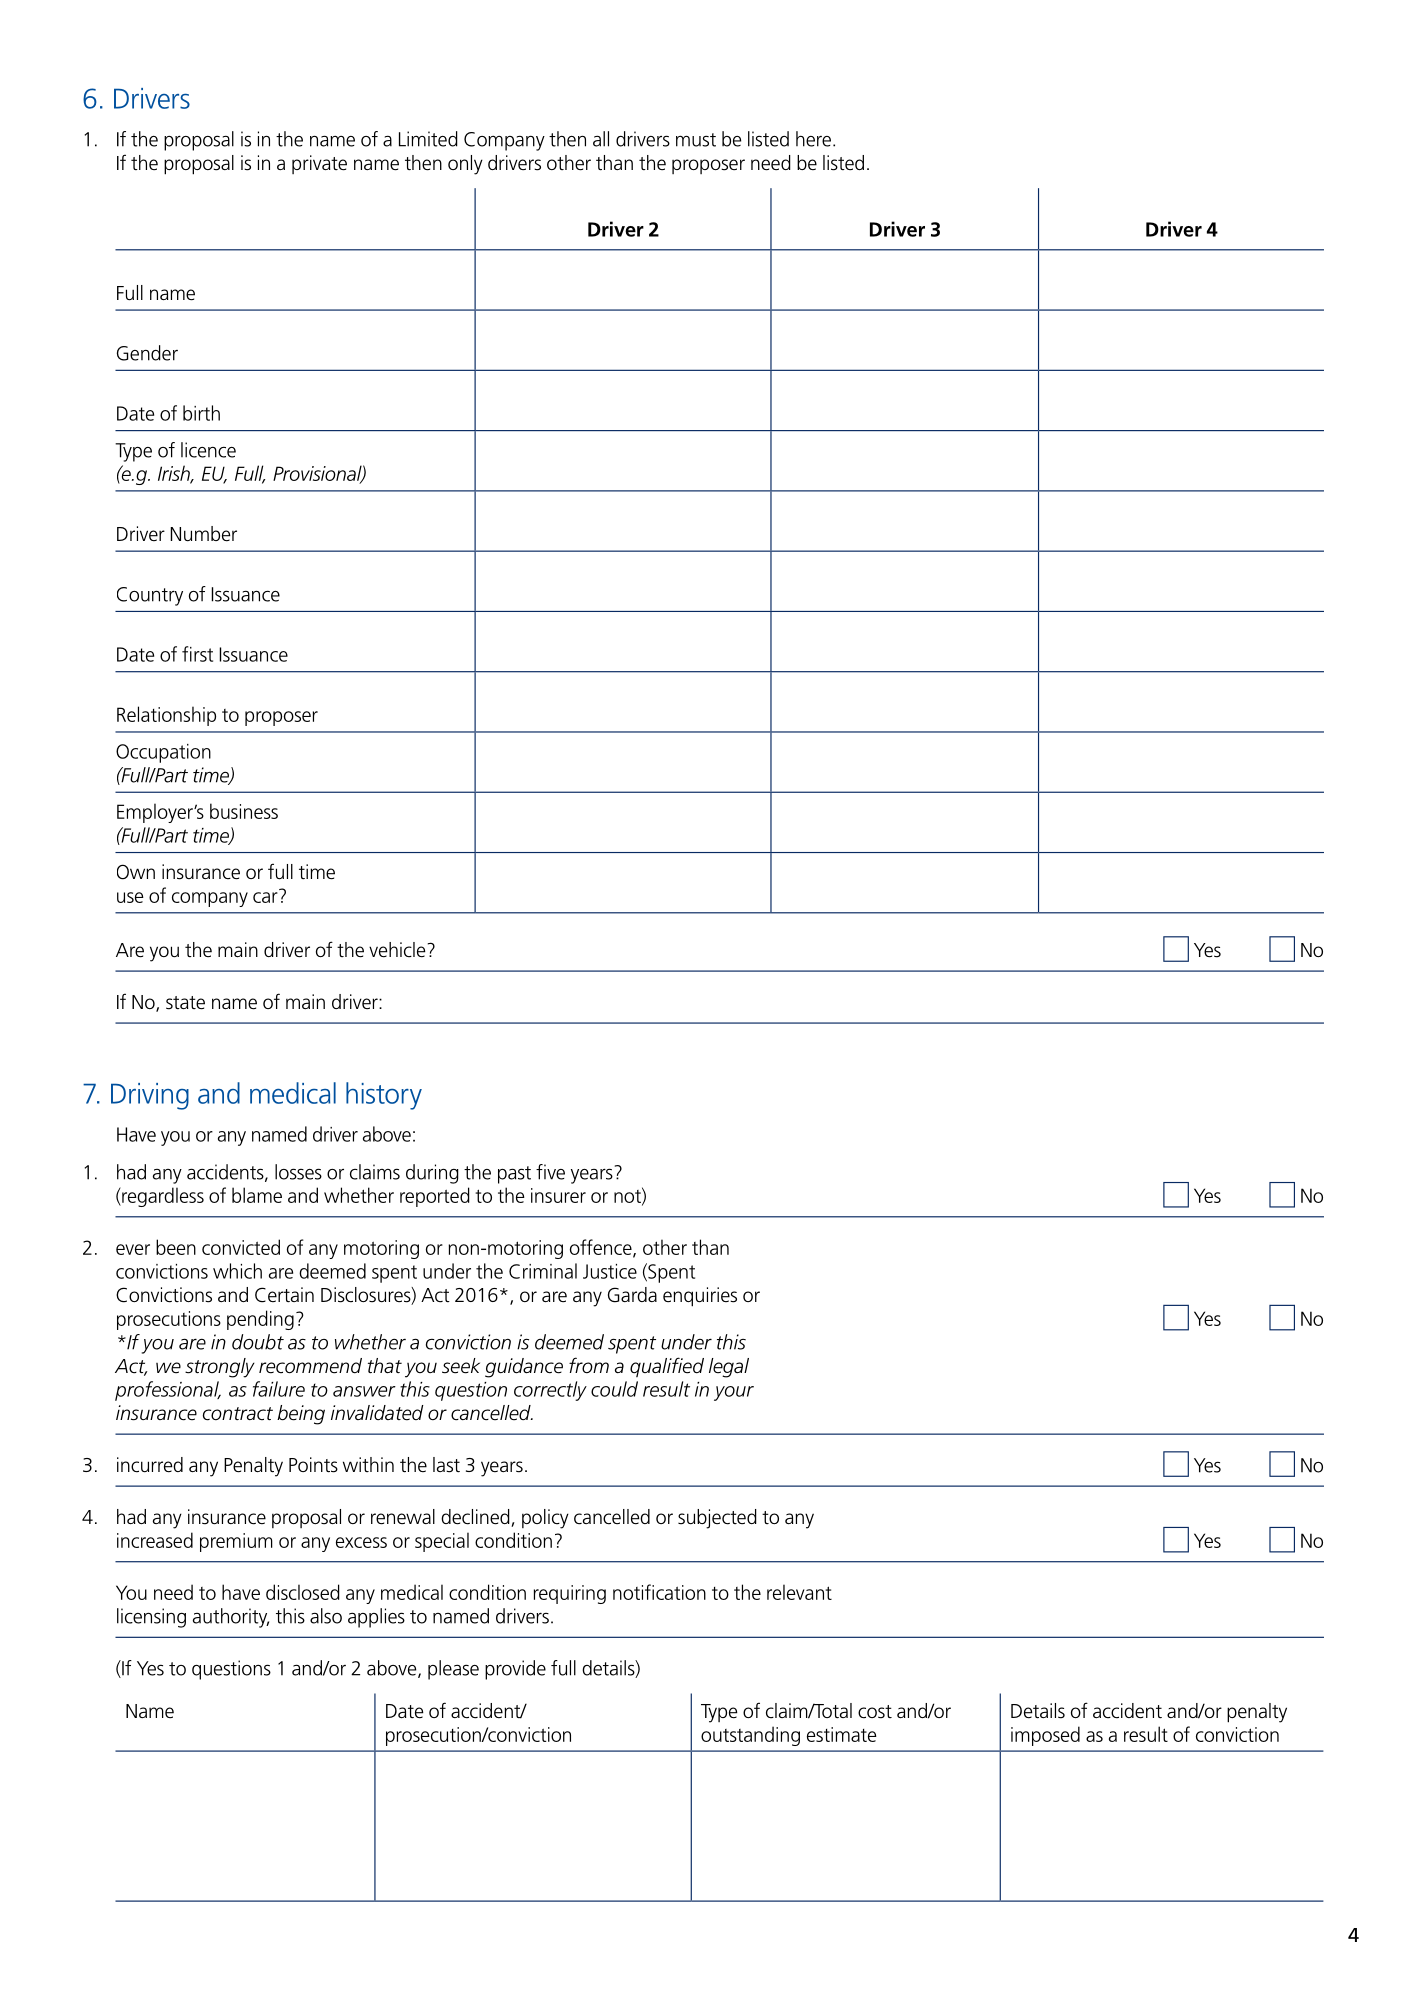  I want to click on enquiries, so click(700, 1297).
